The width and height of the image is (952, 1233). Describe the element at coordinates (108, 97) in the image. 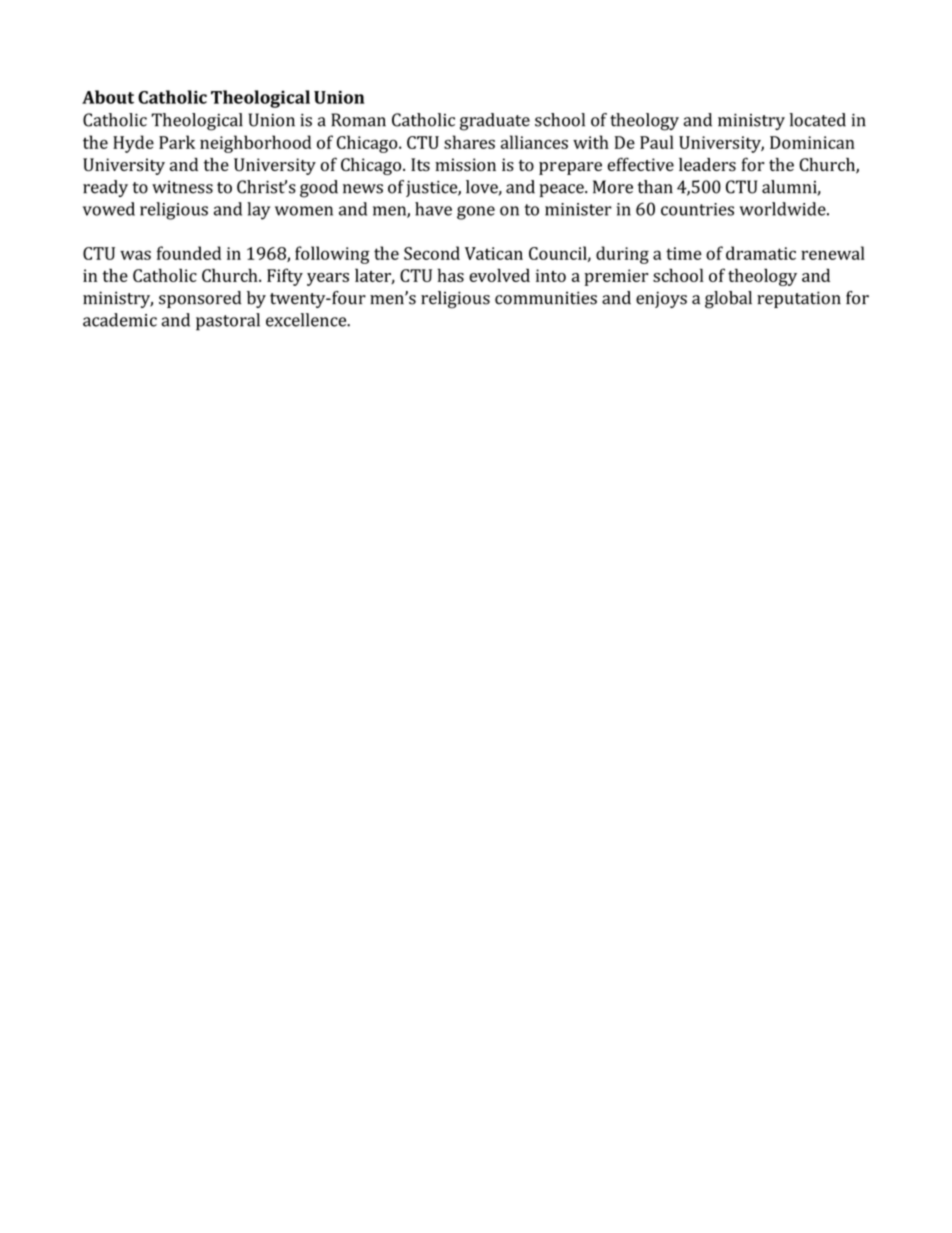

I see `About` at that location.
